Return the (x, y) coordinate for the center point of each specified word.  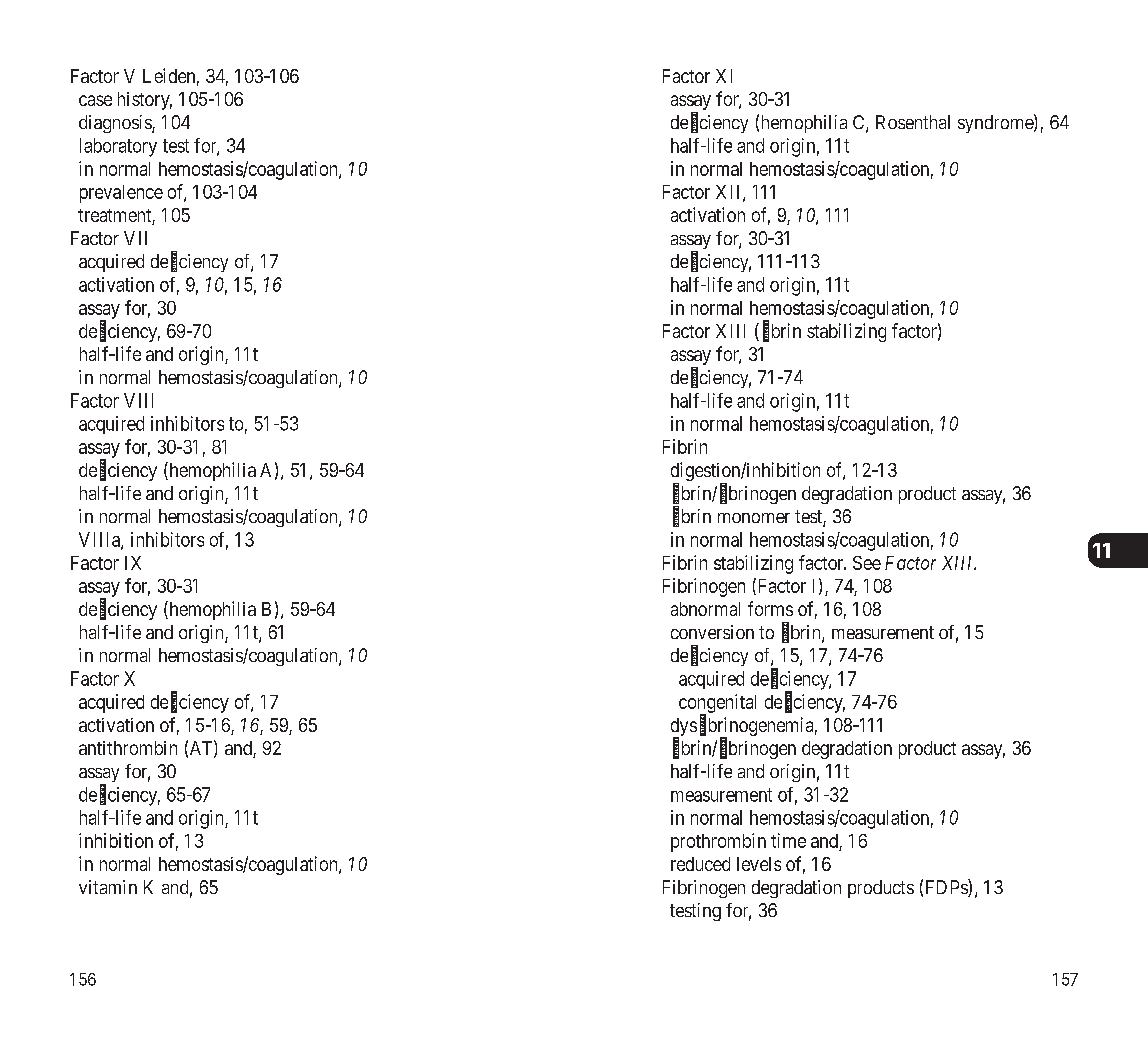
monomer (754, 518)
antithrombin (128, 748)
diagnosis (116, 124)
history (145, 101)
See (867, 563)
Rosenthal (913, 122)
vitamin (108, 887)
